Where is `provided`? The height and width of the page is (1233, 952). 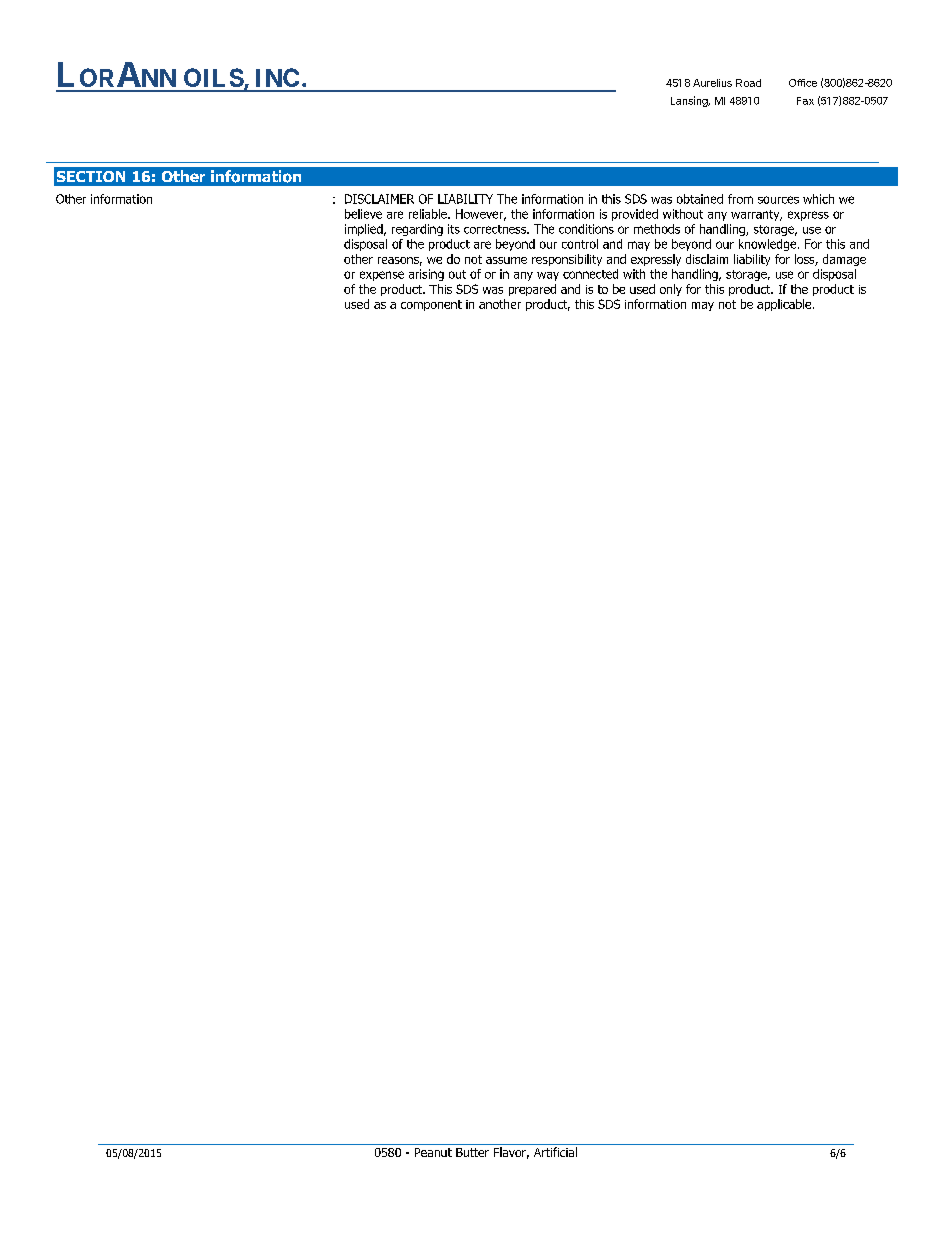 provided is located at coordinates (635, 215).
